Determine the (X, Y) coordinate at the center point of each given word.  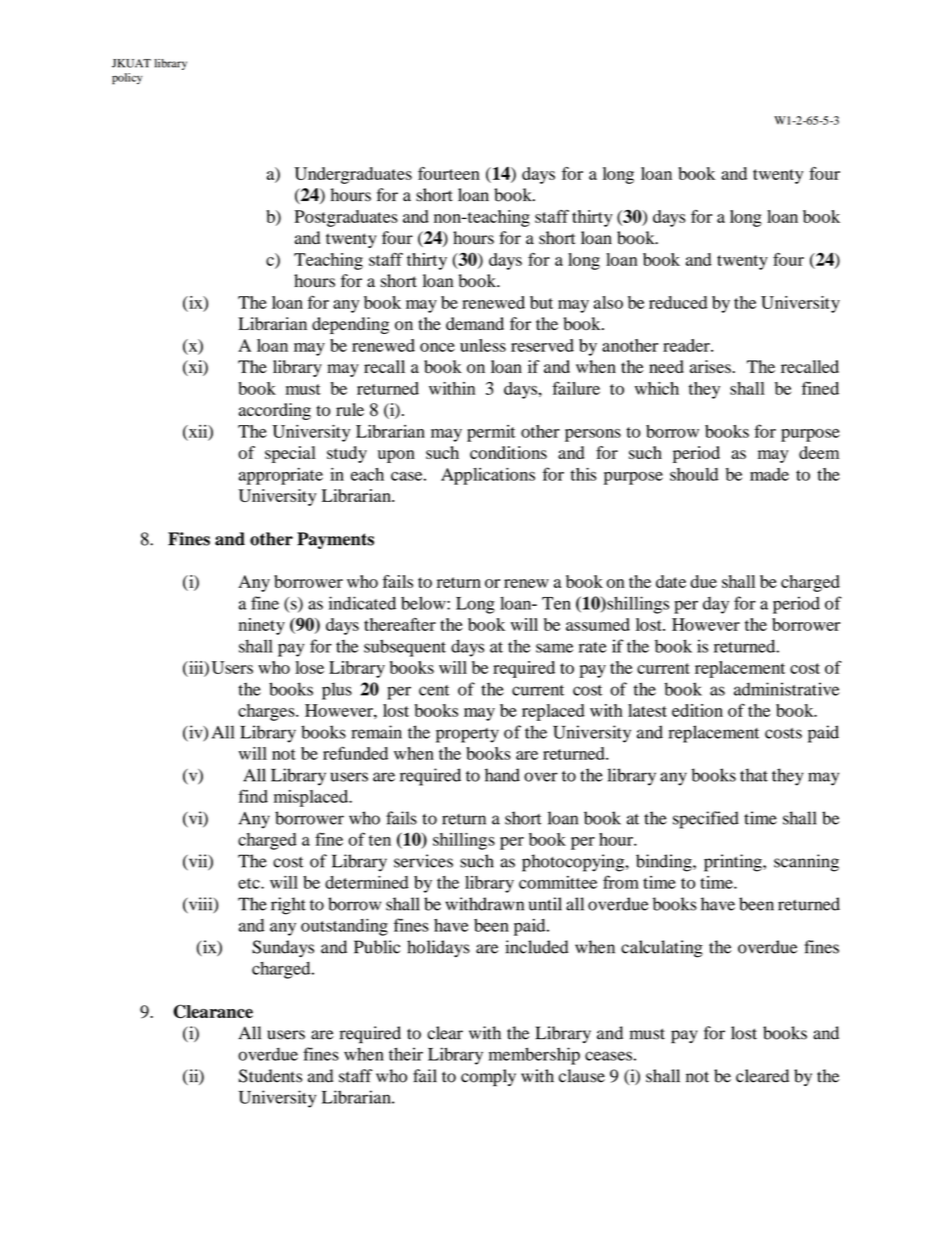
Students (270, 1076)
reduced (678, 302)
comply (488, 1078)
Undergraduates (353, 175)
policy (127, 79)
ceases (608, 1056)
